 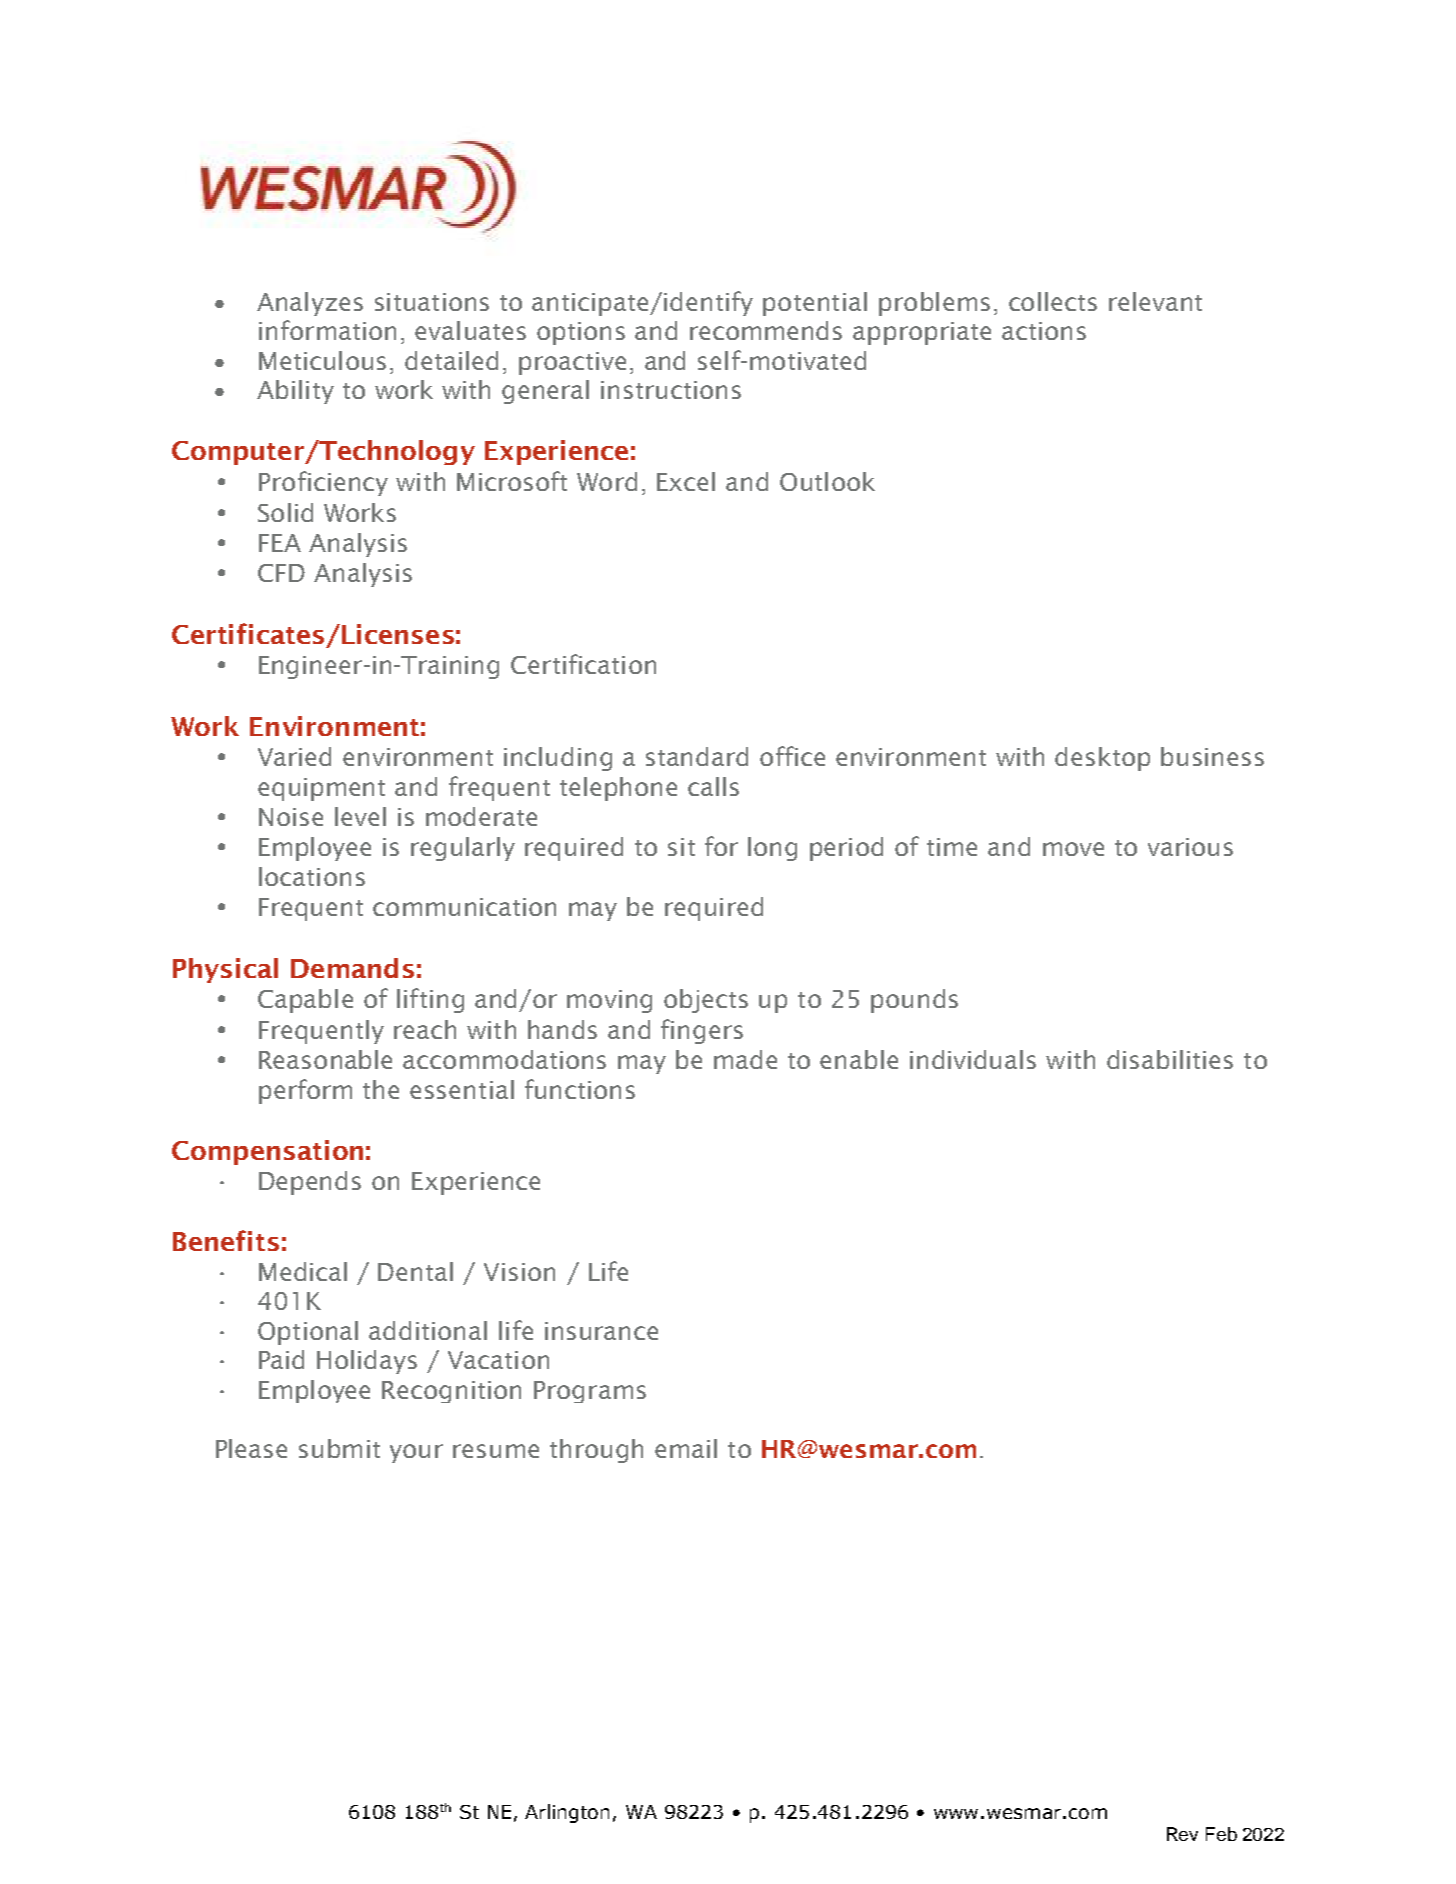 I want to click on Meticulous, so click(x=322, y=360).
